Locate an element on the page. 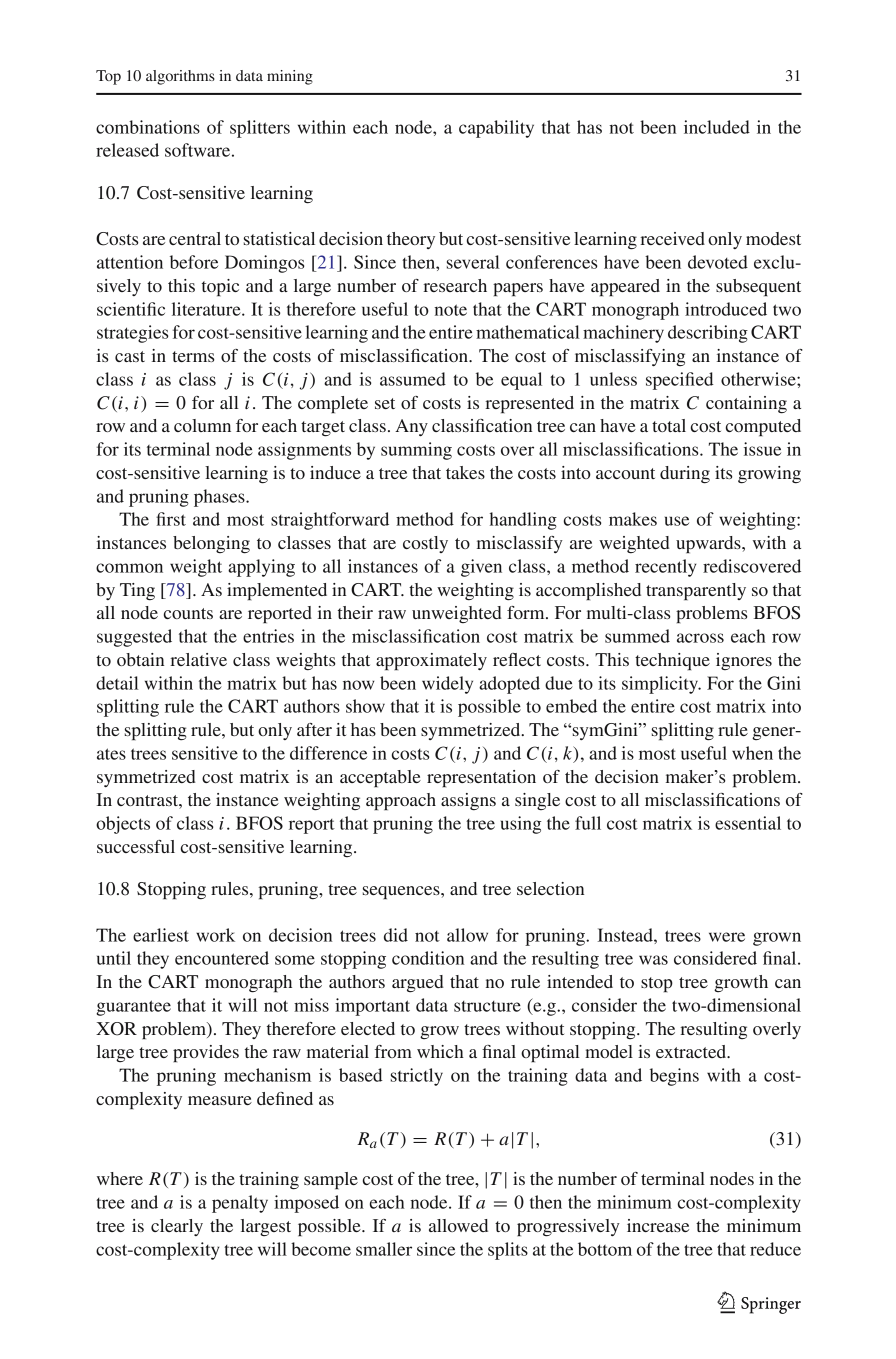 The height and width of the image is (1359, 896). clearly is located at coordinates (177, 1227).
